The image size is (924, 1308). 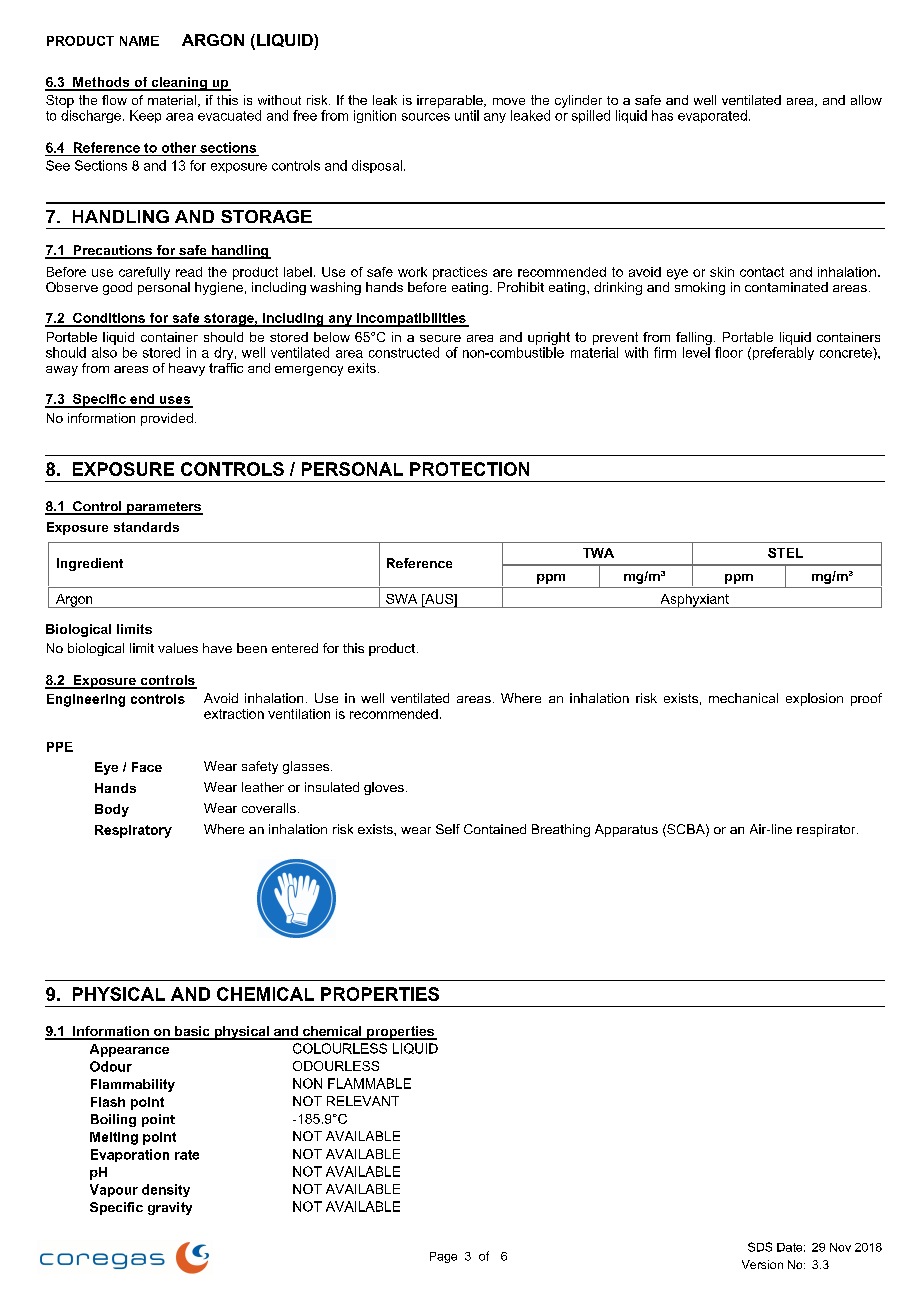 What do you see at coordinates (179, 84) in the page?
I see `cleaning` at bounding box center [179, 84].
